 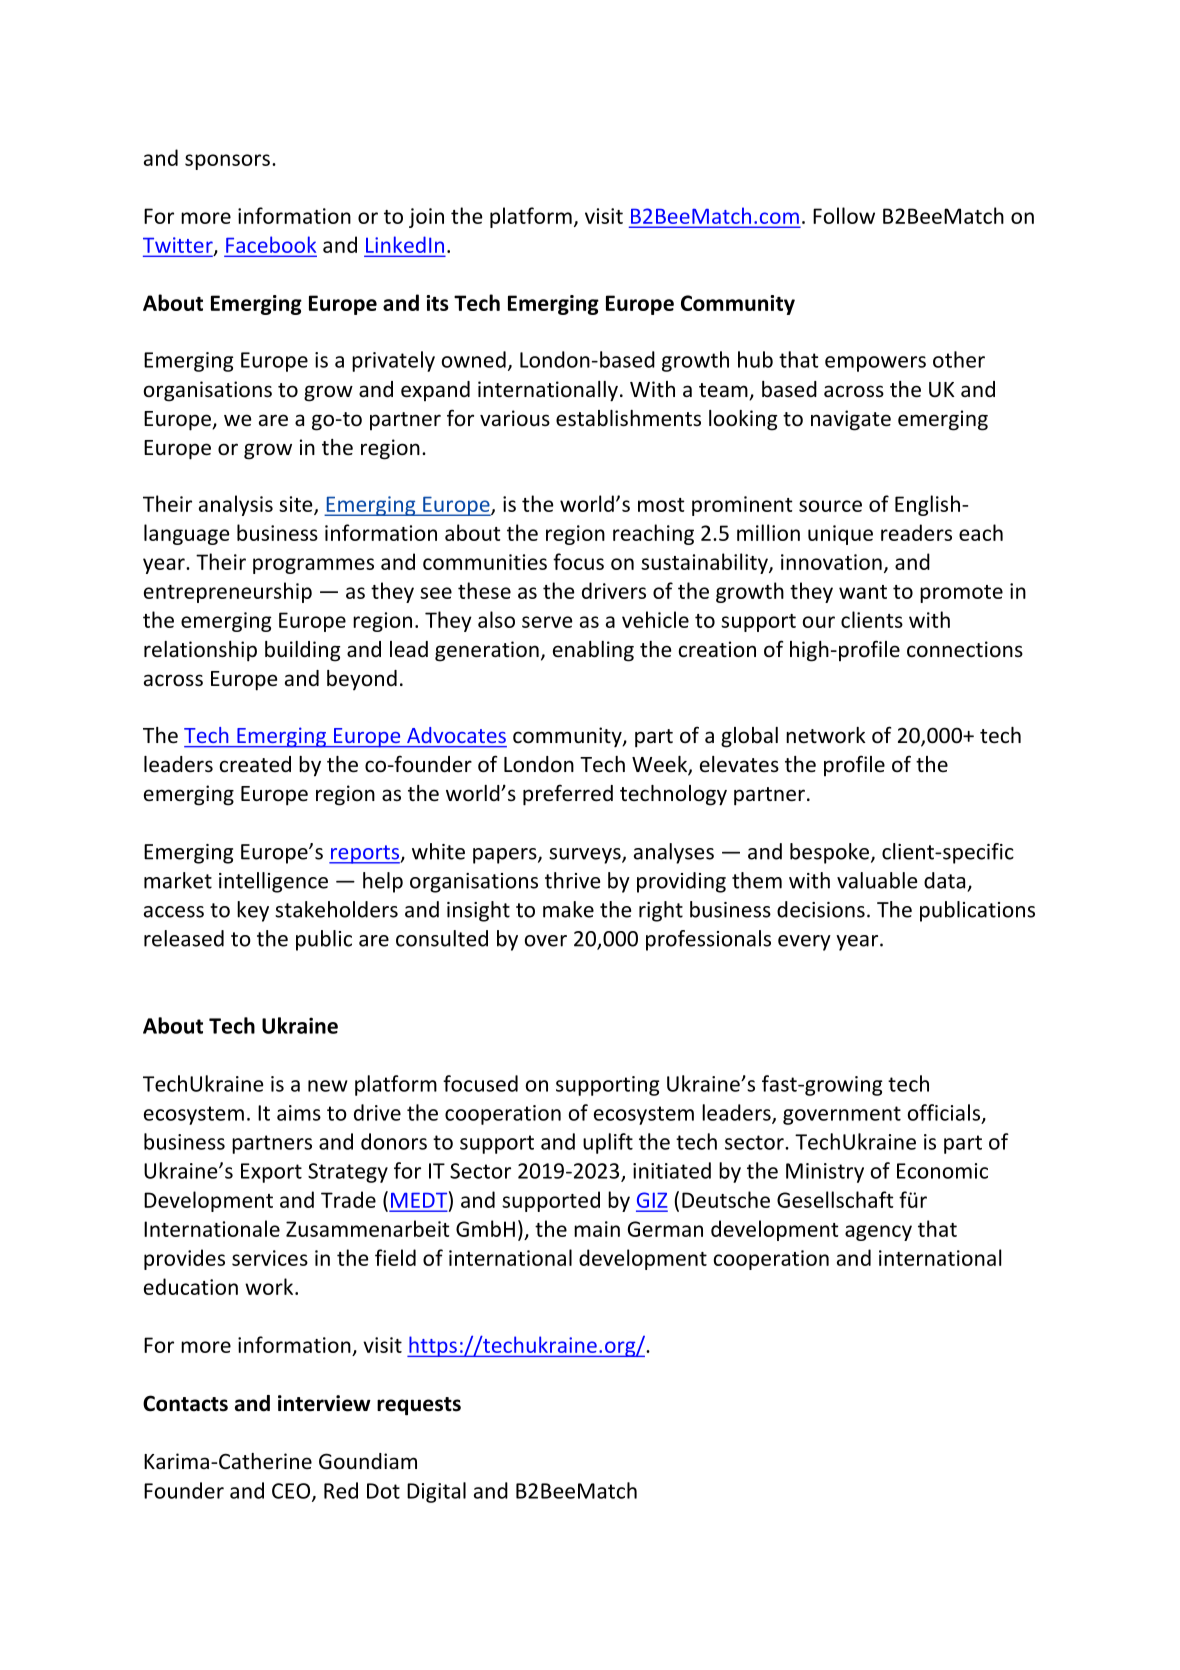 What do you see at coordinates (426, 218) in the image?
I see `join` at bounding box center [426, 218].
